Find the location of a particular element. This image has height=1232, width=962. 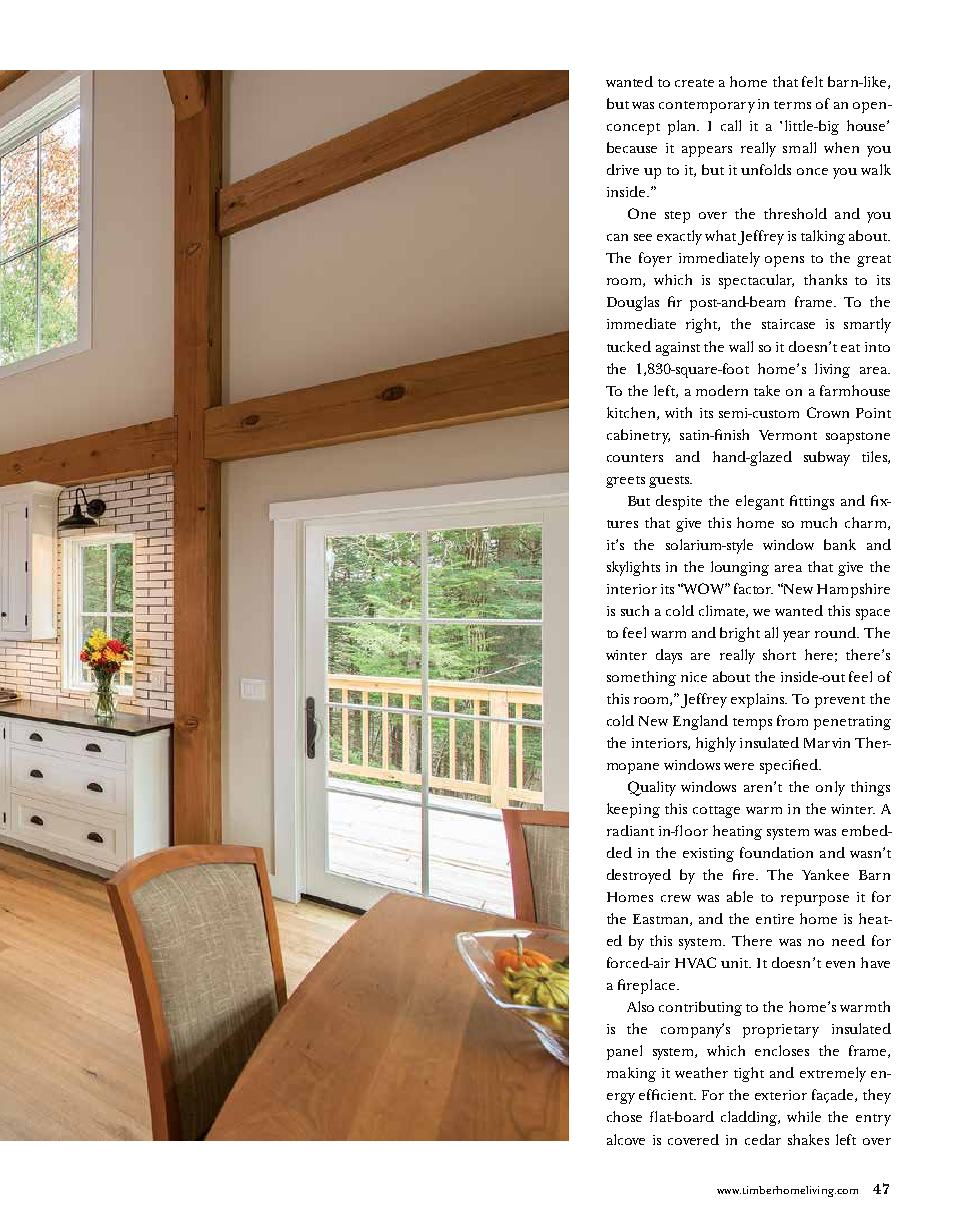

cabinetry is located at coordinates (638, 436).
